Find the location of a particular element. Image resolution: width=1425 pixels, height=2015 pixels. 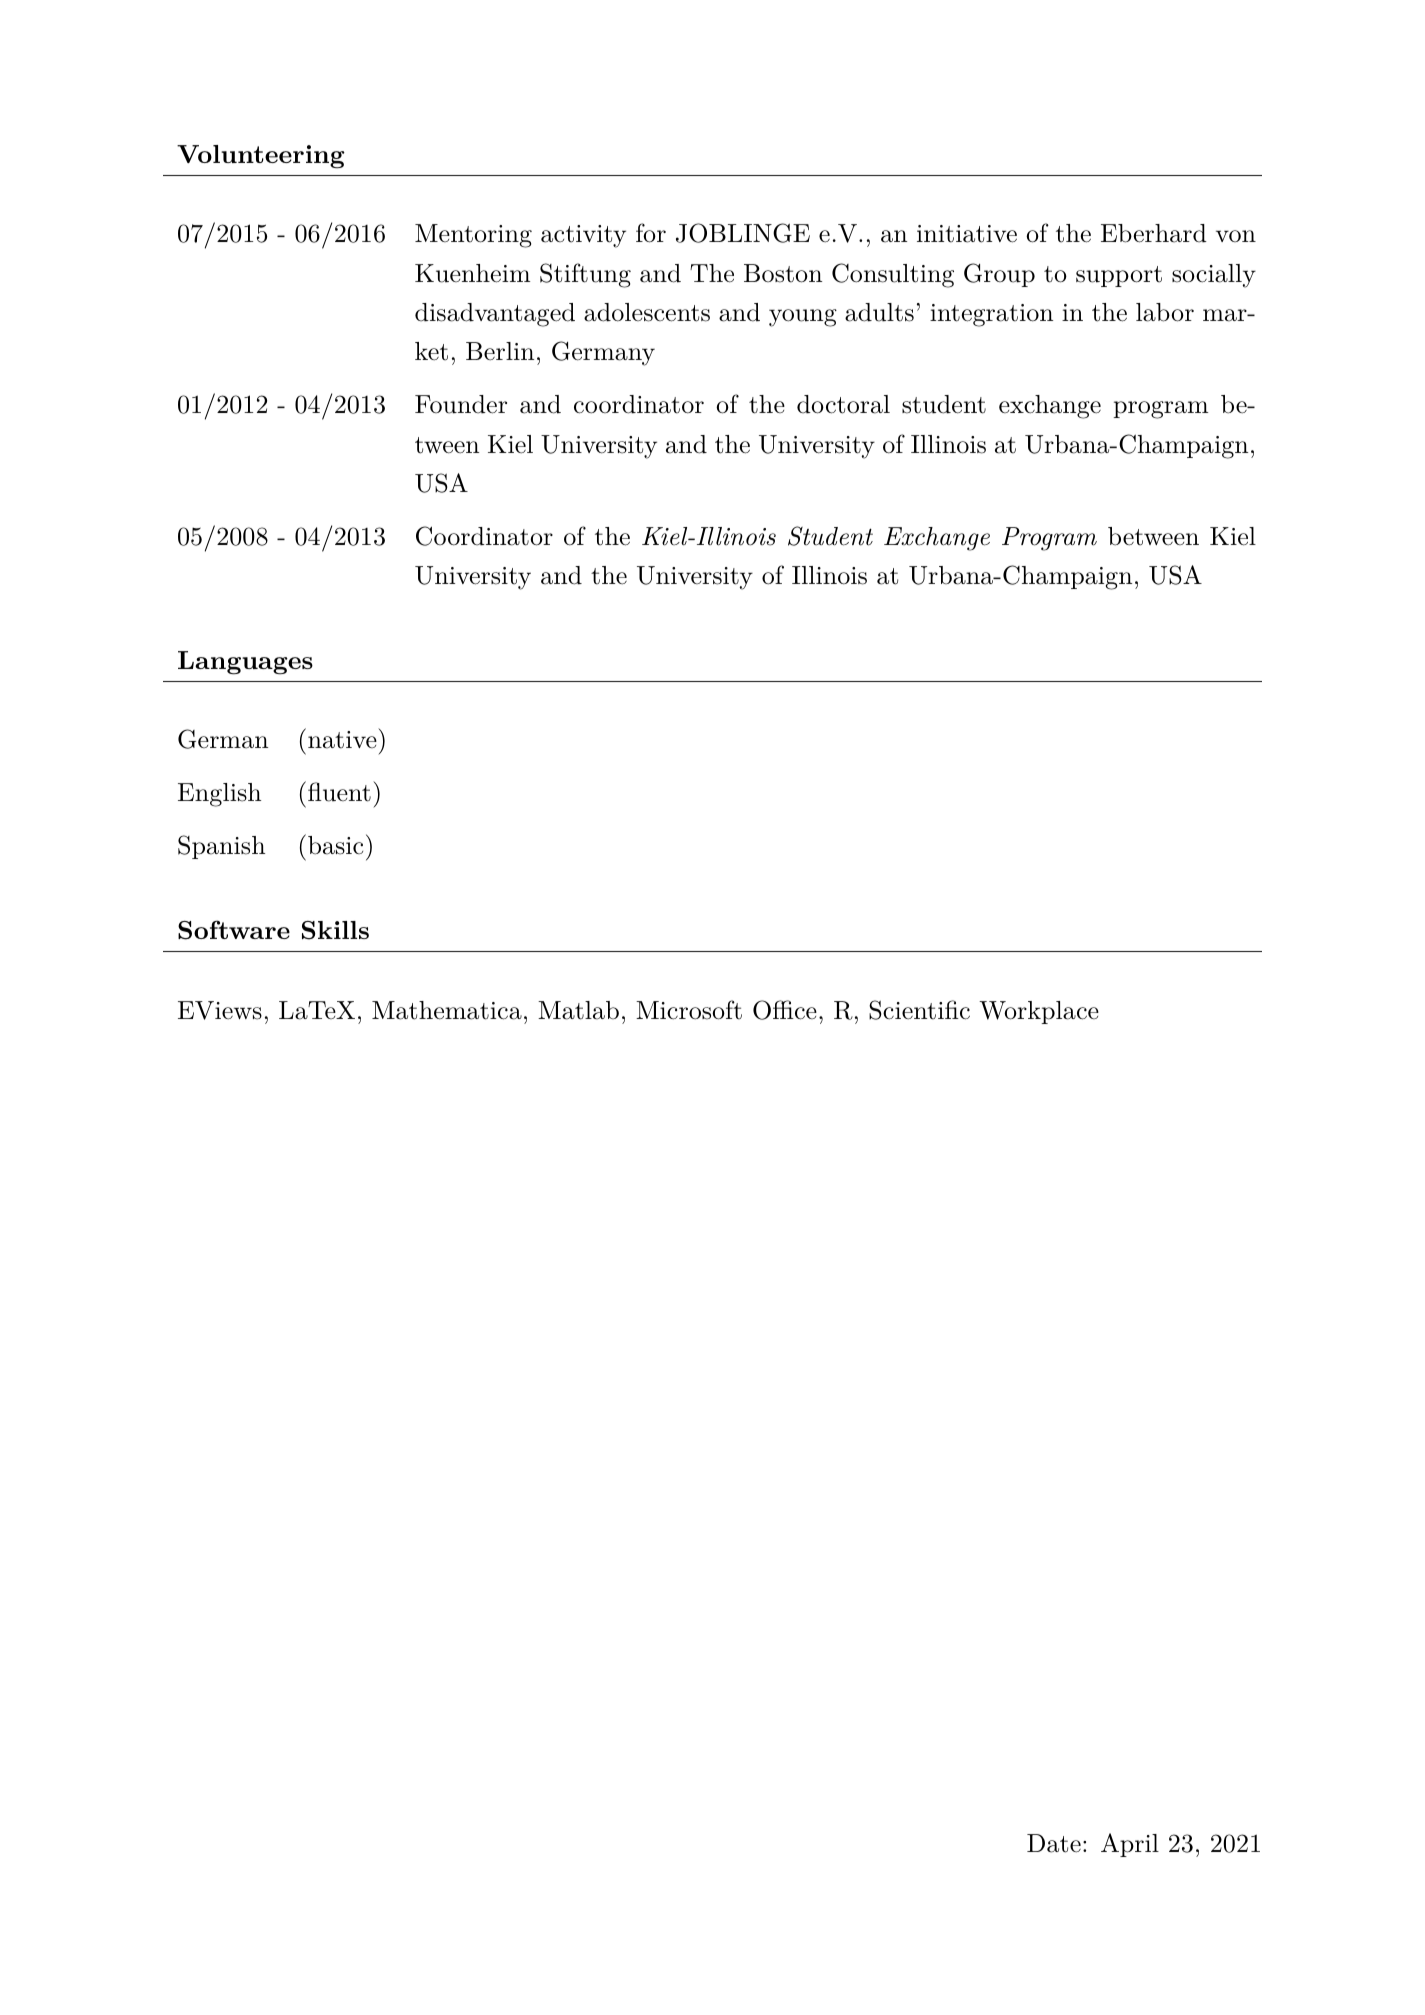

for is located at coordinates (651, 233).
